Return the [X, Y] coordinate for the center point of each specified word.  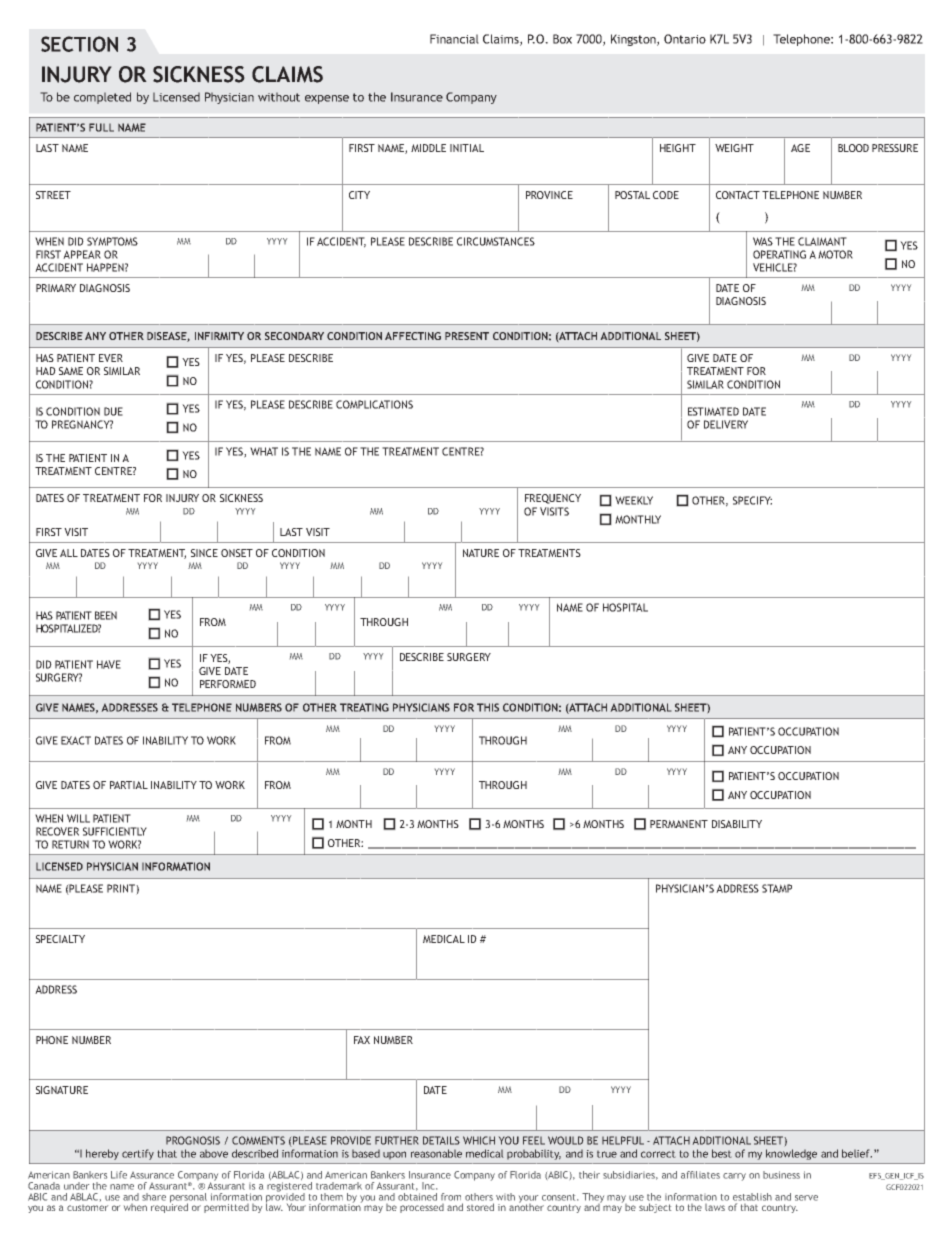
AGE [800, 148]
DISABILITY [737, 824]
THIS [488, 707]
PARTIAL [129, 785]
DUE [113, 411]
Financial [454, 39]
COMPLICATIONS [374, 404]
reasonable [436, 1153]
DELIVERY [726, 424]
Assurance [152, 1175]
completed [102, 98]
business [781, 1175]
